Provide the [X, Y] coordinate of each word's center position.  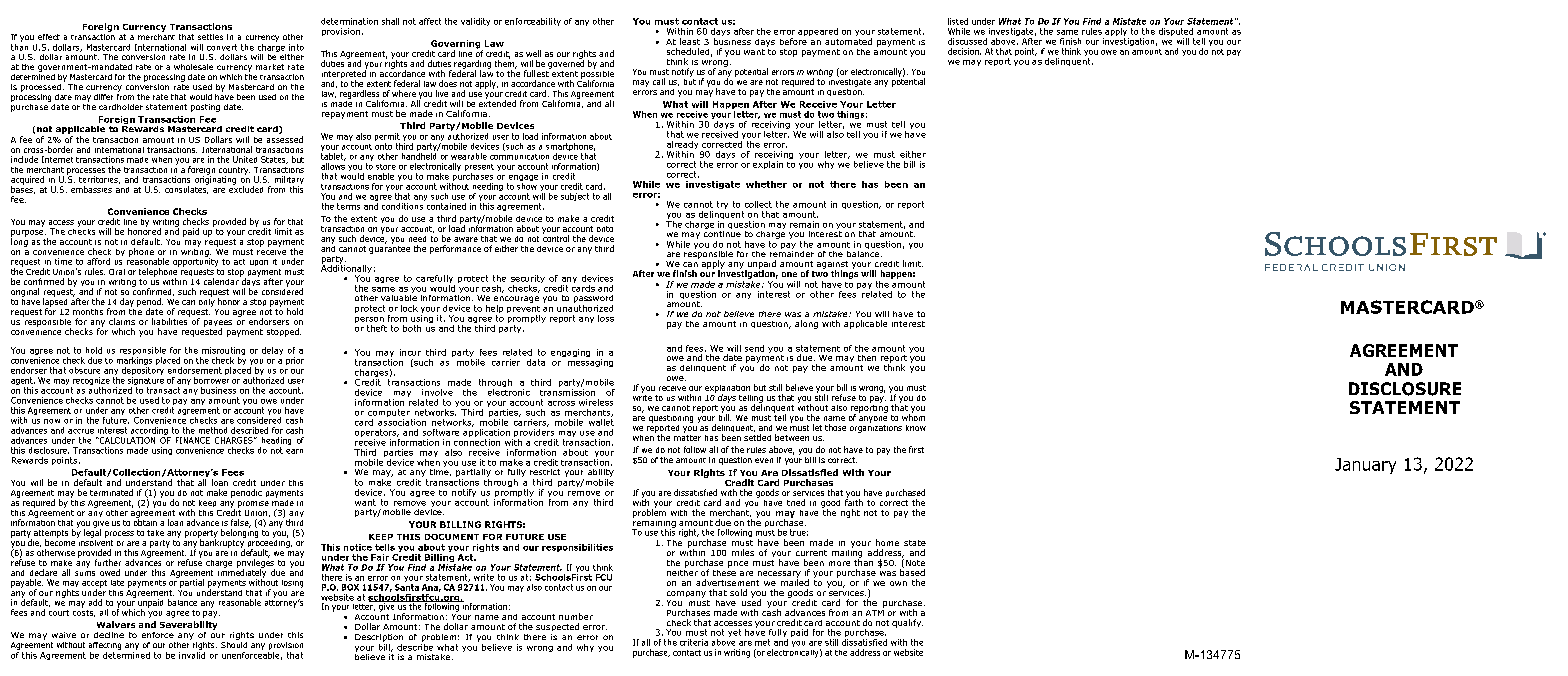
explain [768, 165]
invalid [192, 654]
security [528, 280]
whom [913, 416]
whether [766, 184]
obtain [145, 521]
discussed [967, 41]
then [867, 358]
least [690, 41]
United [245, 159]
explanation [727, 390]
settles [210, 37]
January [1365, 466]
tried [796, 502]
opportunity [195, 261]
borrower [211, 379]
